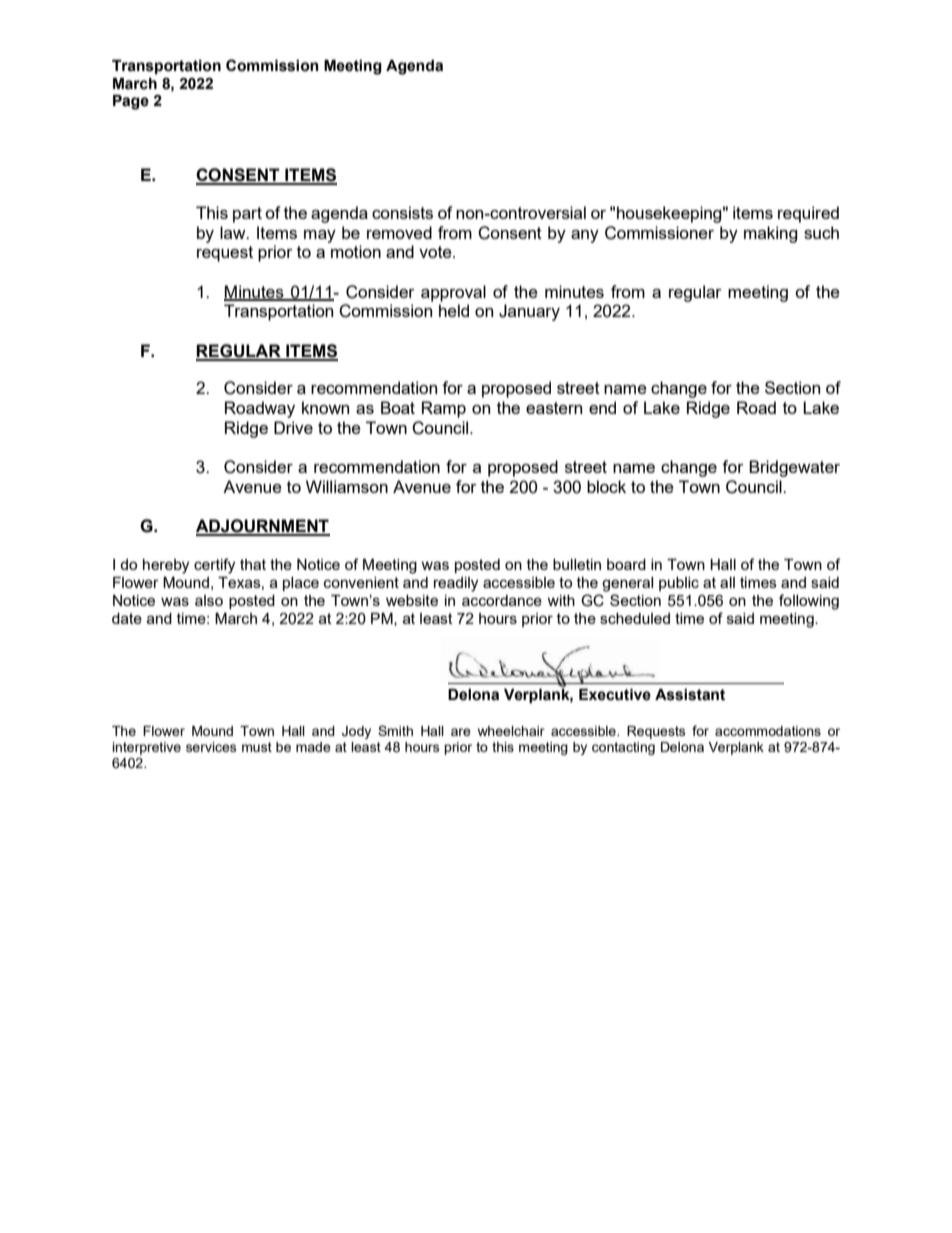 The image size is (952, 1233). What do you see at coordinates (293, 427) in the screenshot?
I see `Drive` at bounding box center [293, 427].
